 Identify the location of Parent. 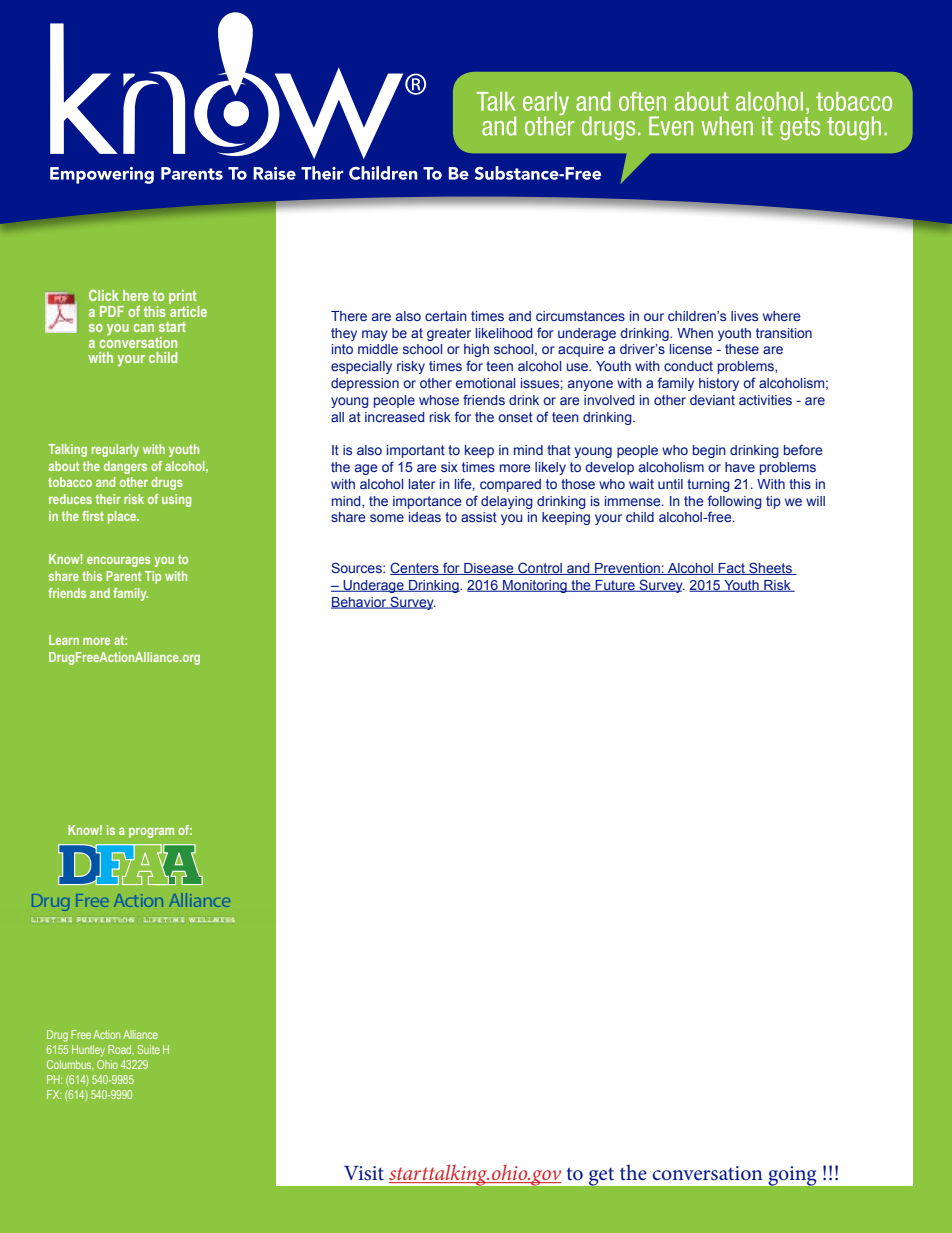
(123, 576).
